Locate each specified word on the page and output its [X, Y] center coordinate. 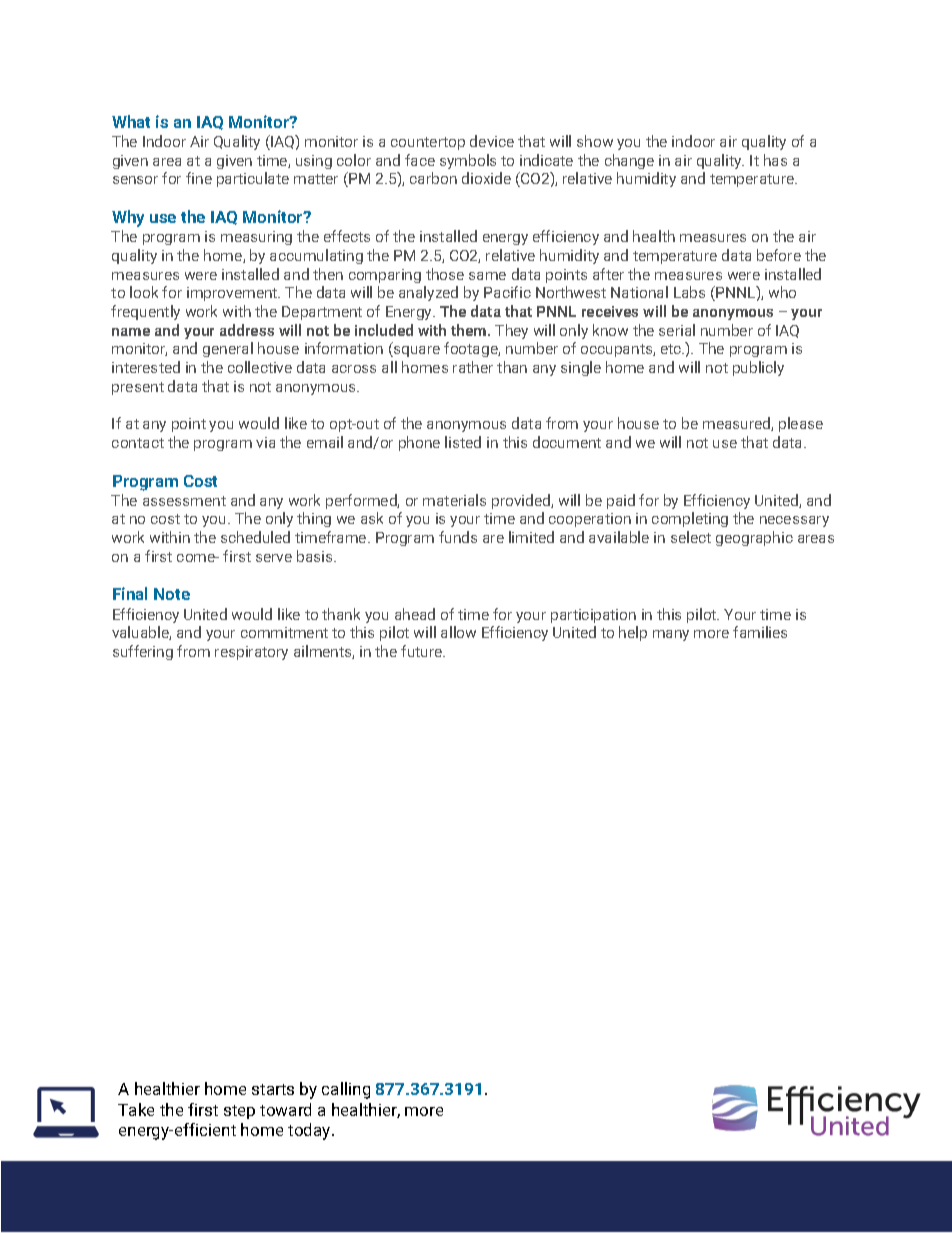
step [239, 1112]
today [310, 1131]
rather [473, 367]
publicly [758, 368]
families [760, 632]
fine [199, 178]
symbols [468, 161]
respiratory [251, 653]
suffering [143, 652]
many [671, 635]
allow [458, 632]
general [228, 349]
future [423, 651]
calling [346, 1090]
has [775, 160]
